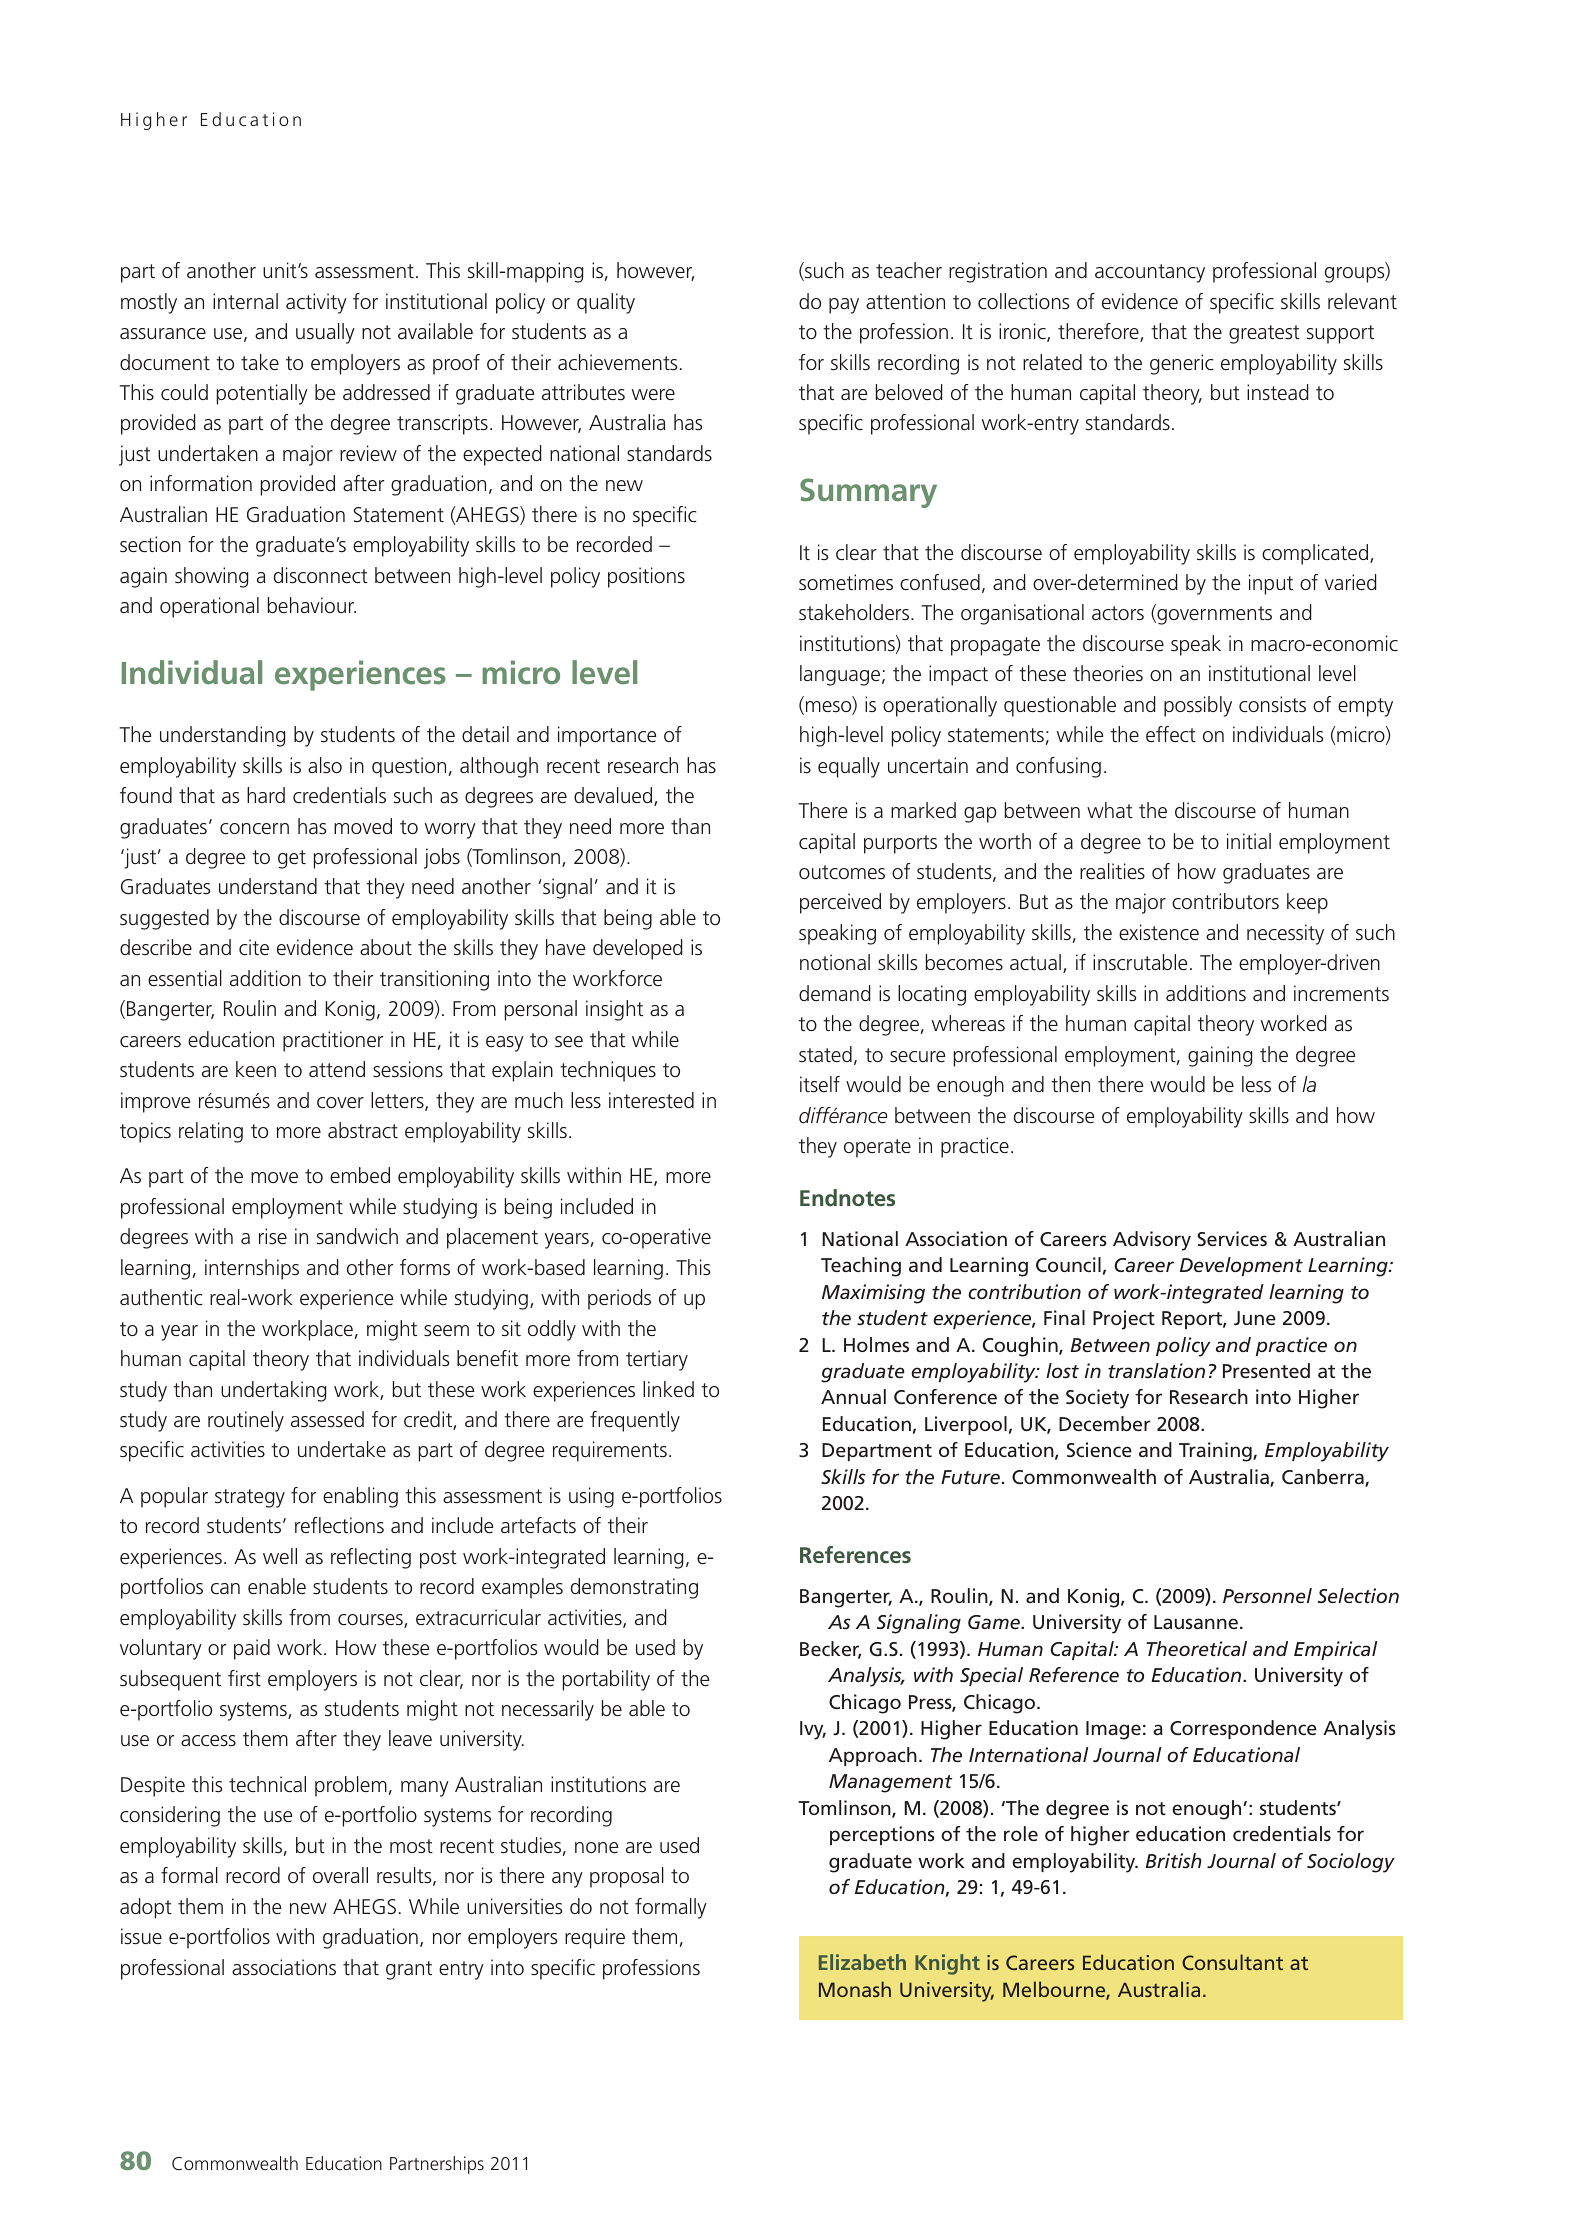  Describe the element at coordinates (862, 1962) in the document. I see `Elizabeth` at that location.
